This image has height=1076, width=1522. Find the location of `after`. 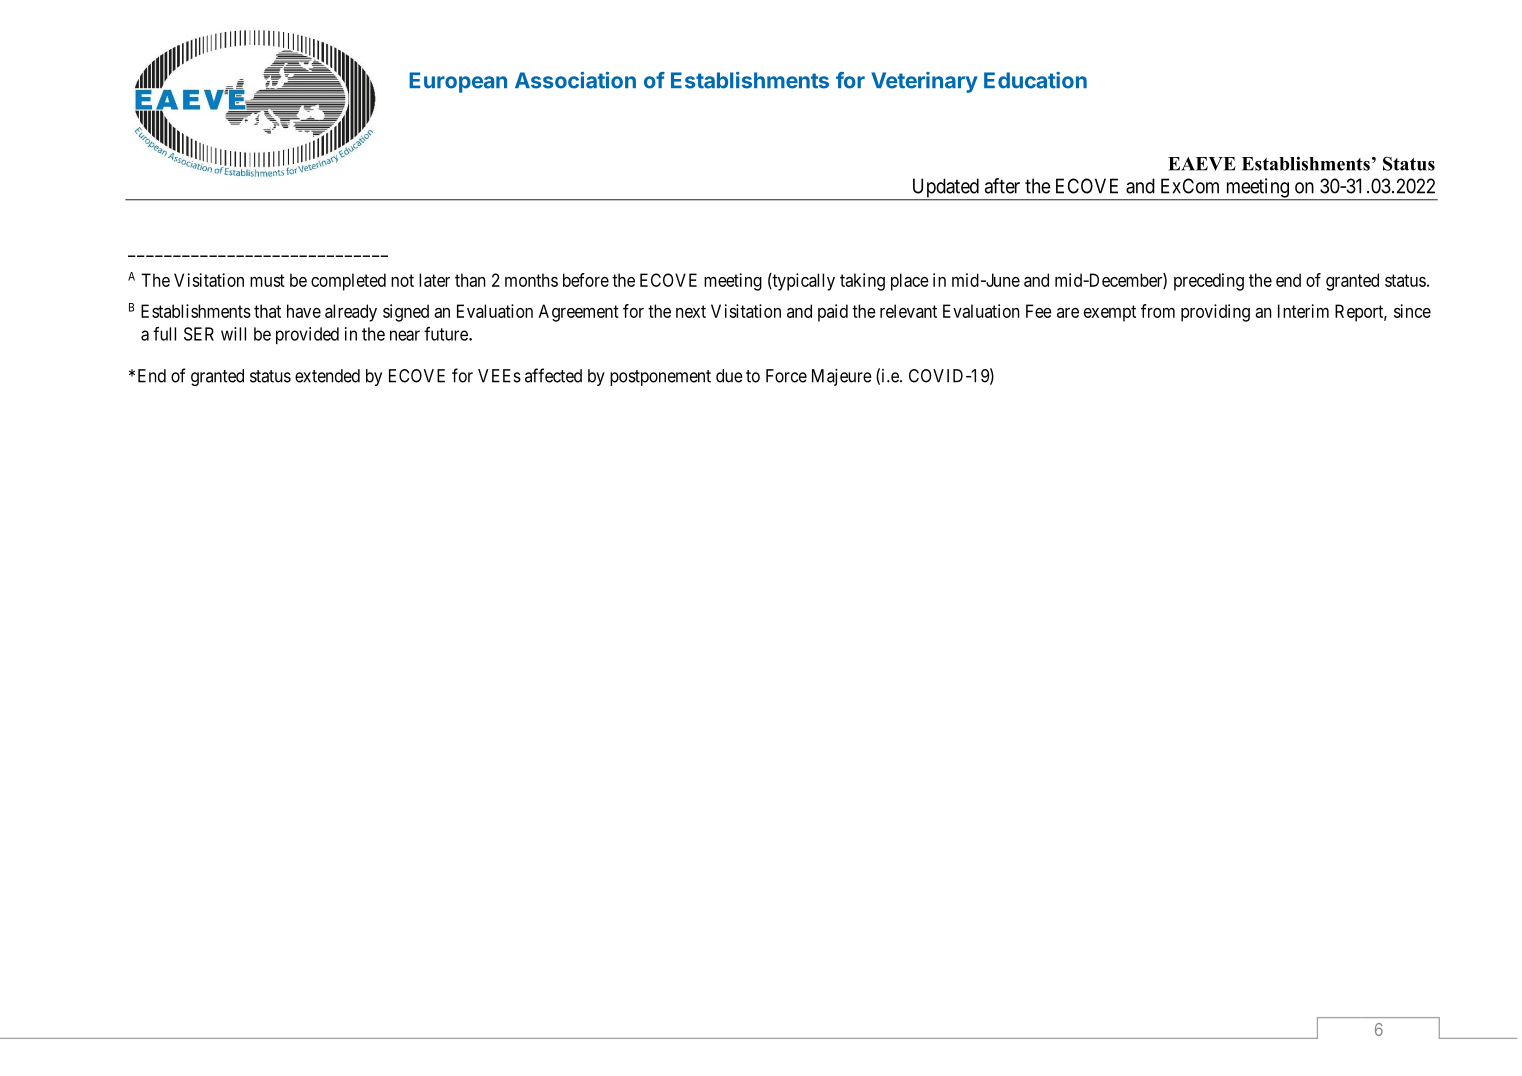

after is located at coordinates (1002, 186).
